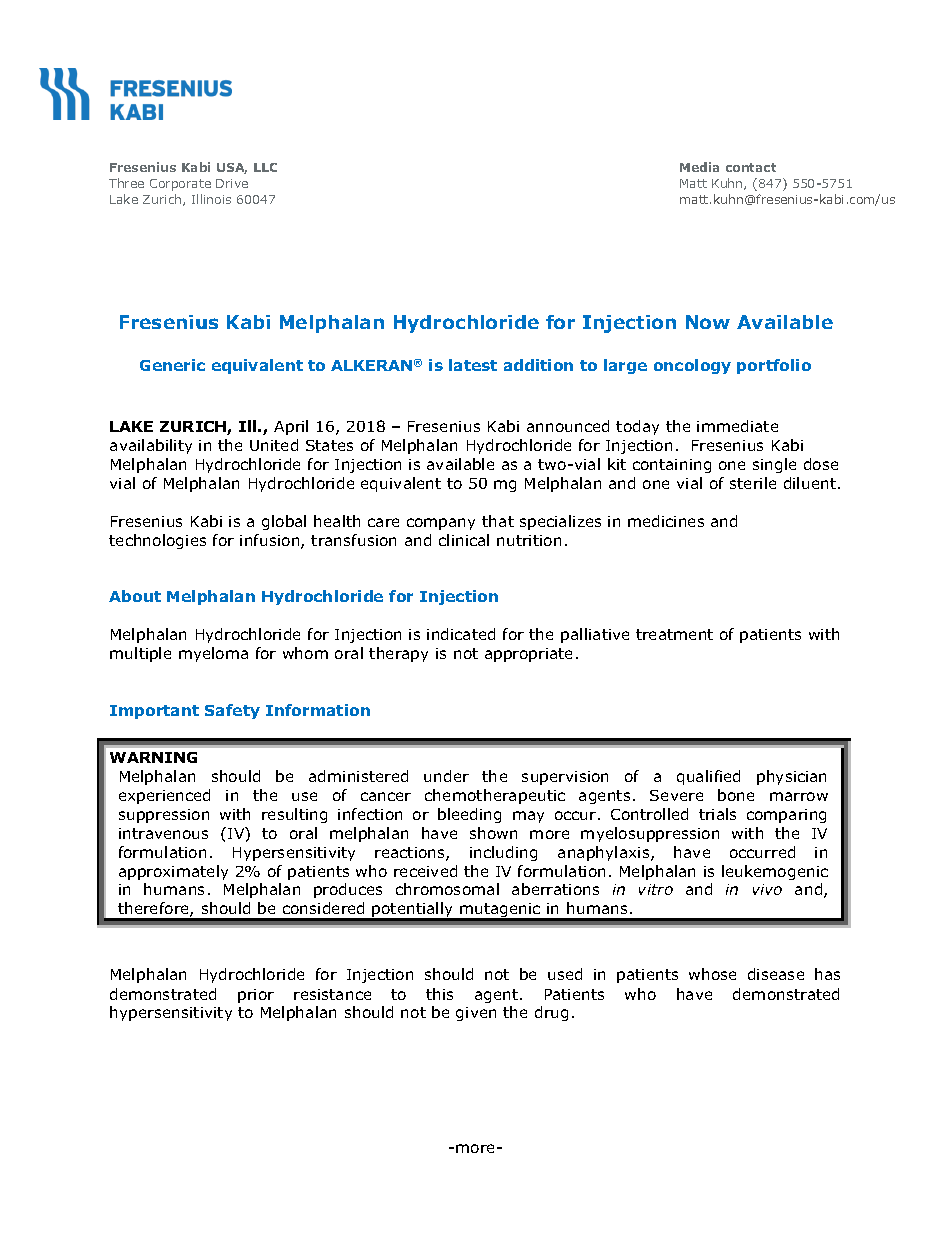  Describe the element at coordinates (172, 365) in the screenshot. I see `Generic` at that location.
